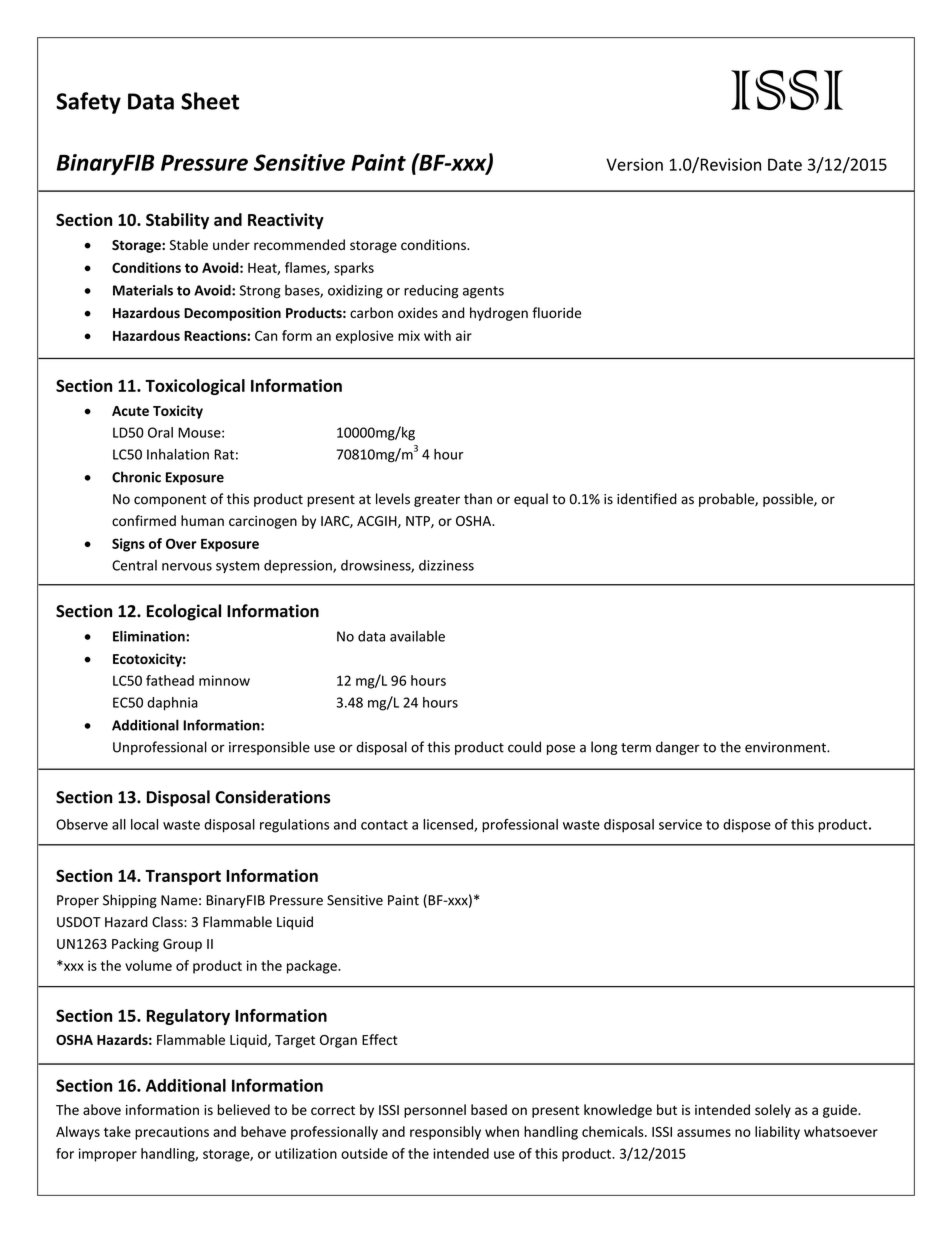  What do you see at coordinates (172, 1133) in the screenshot?
I see `precautions` at bounding box center [172, 1133].
